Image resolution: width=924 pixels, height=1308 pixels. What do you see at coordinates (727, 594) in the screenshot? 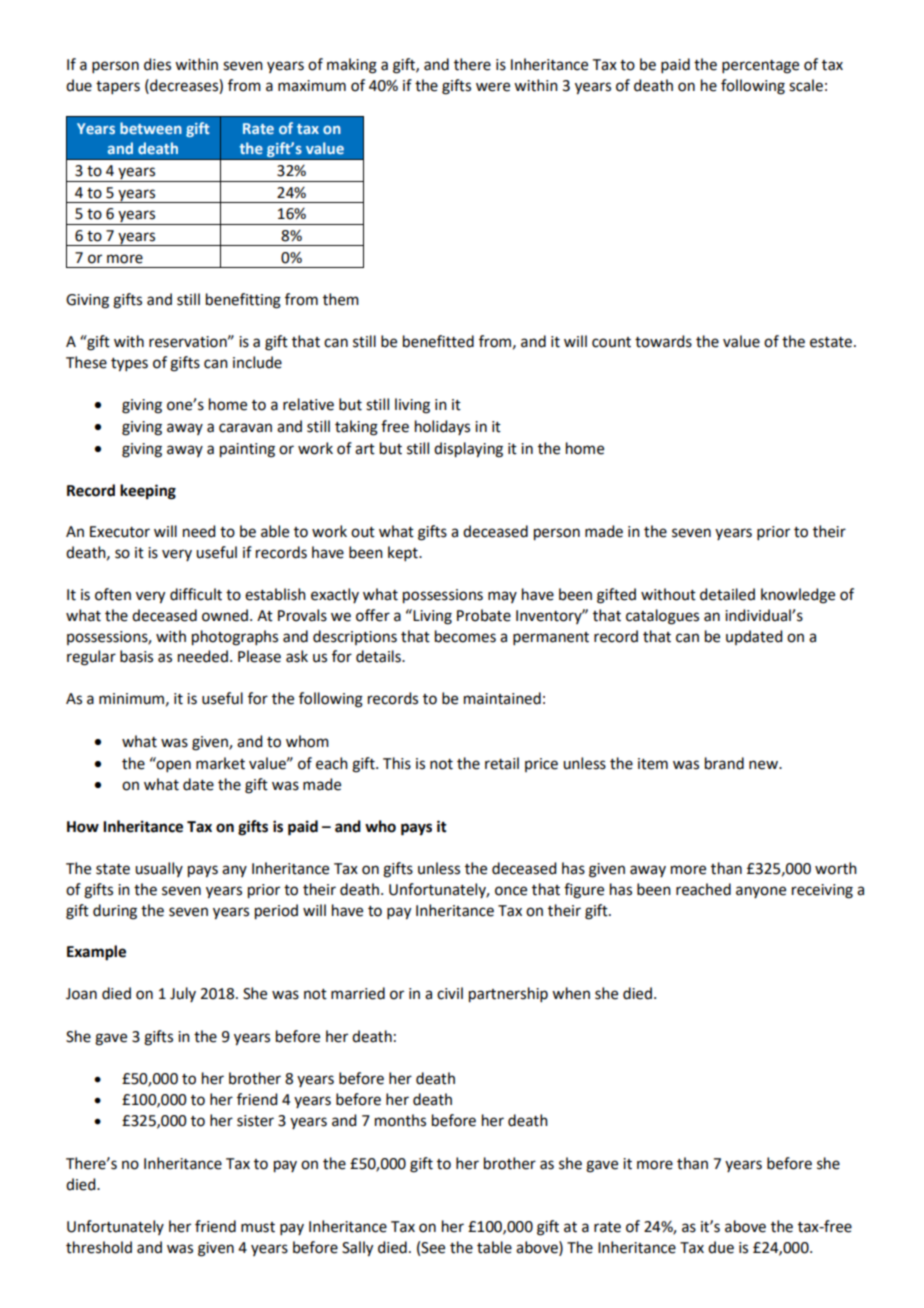
I see `detailed` at bounding box center [727, 594].
